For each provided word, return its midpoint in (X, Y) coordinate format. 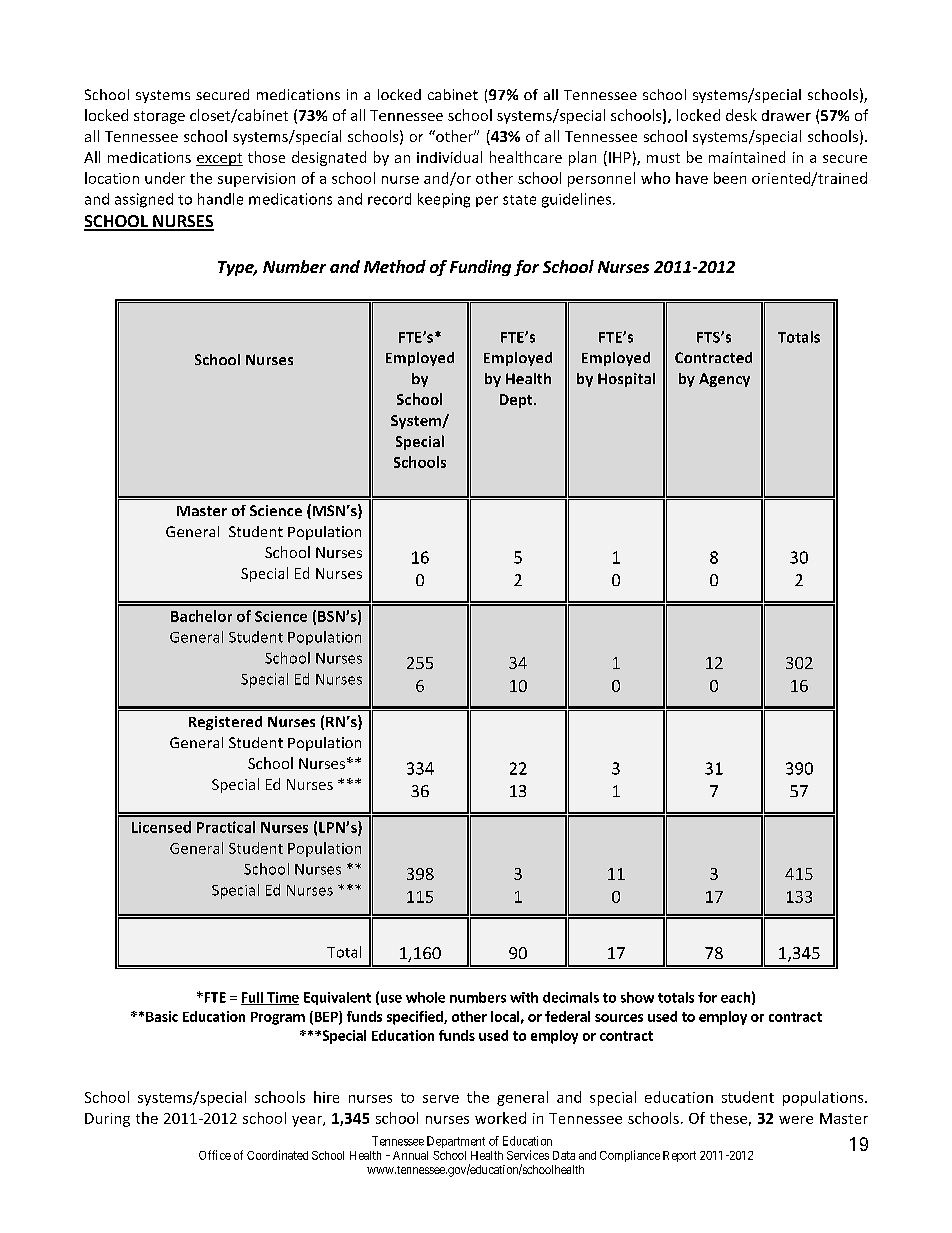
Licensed (161, 827)
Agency (724, 380)
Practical (226, 827)
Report (679, 1156)
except (219, 159)
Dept (517, 401)
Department (456, 1142)
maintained (747, 157)
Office (215, 1155)
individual (449, 157)
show (637, 997)
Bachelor (201, 616)
